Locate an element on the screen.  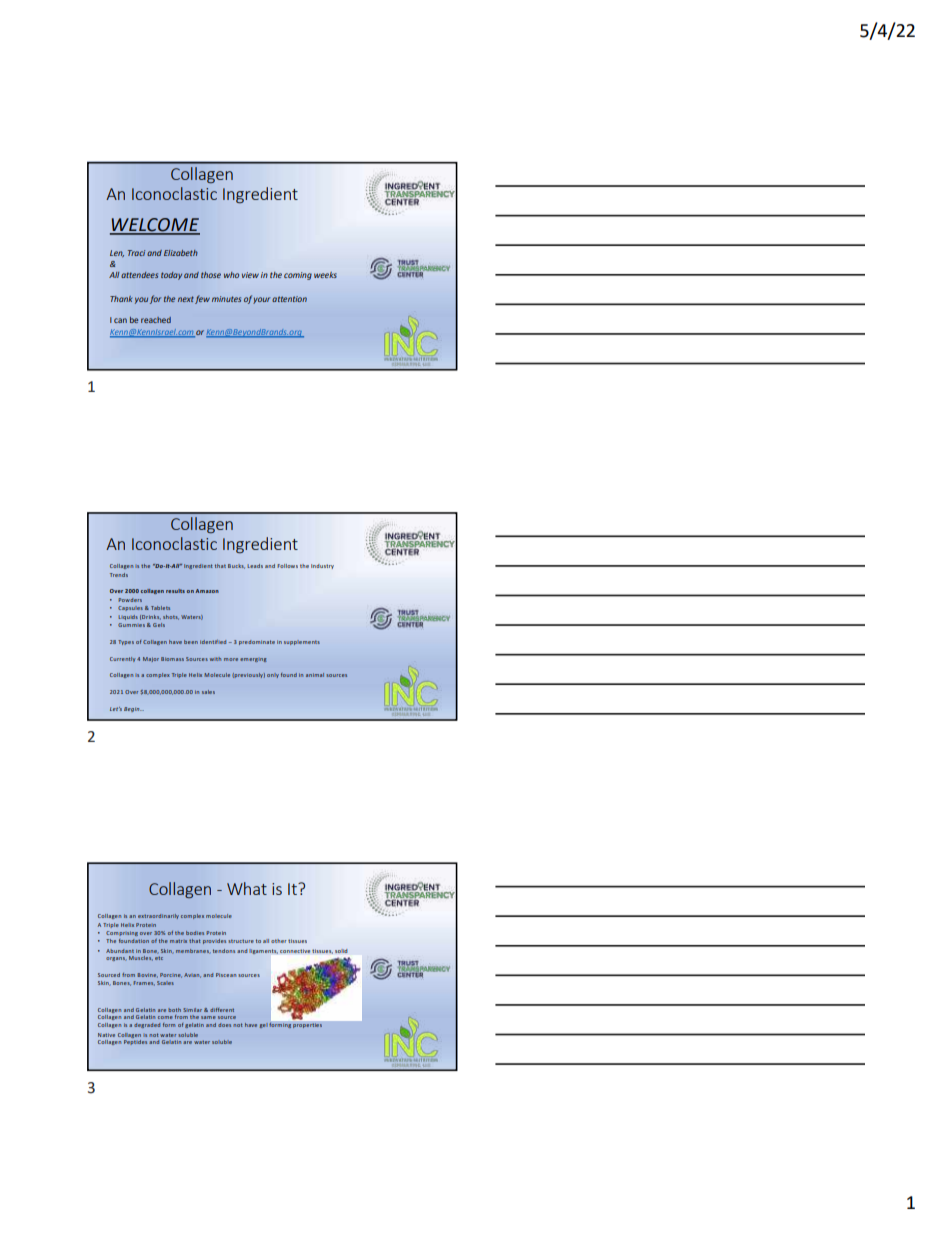
Begin is located at coordinates (133, 709).
